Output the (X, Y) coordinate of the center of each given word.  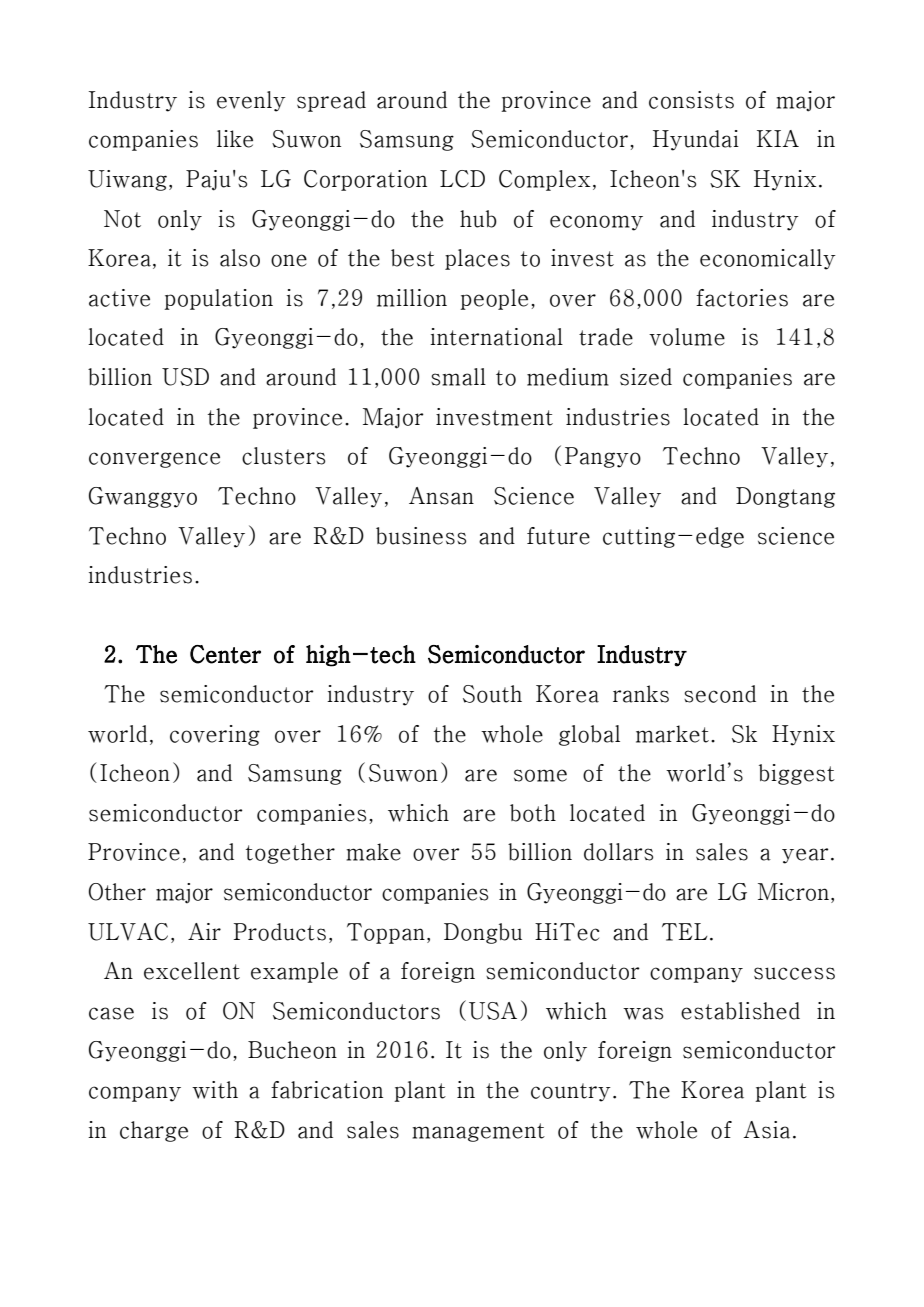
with (215, 1090)
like (235, 139)
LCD (462, 179)
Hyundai (696, 140)
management (478, 1132)
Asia (766, 1130)
